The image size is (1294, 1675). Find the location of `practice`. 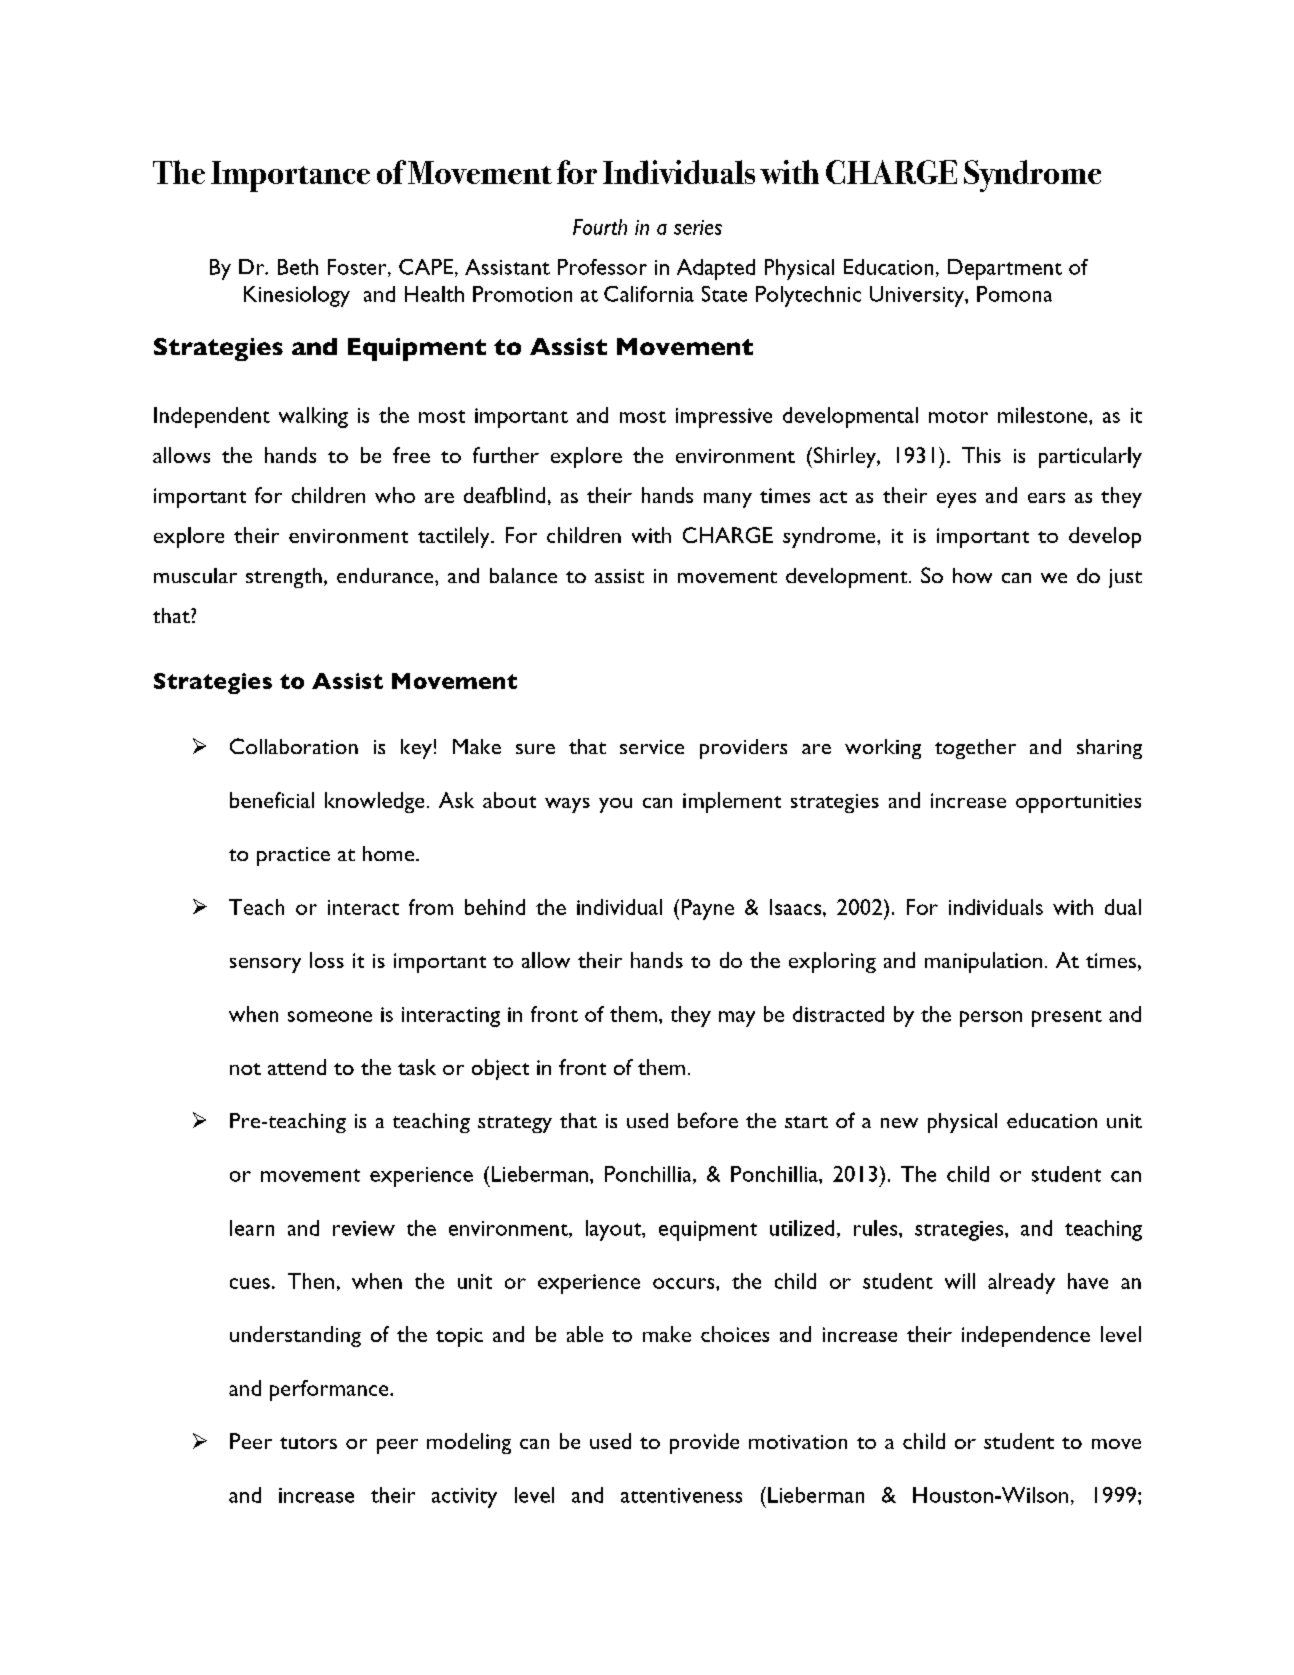

practice is located at coordinates (293, 856).
